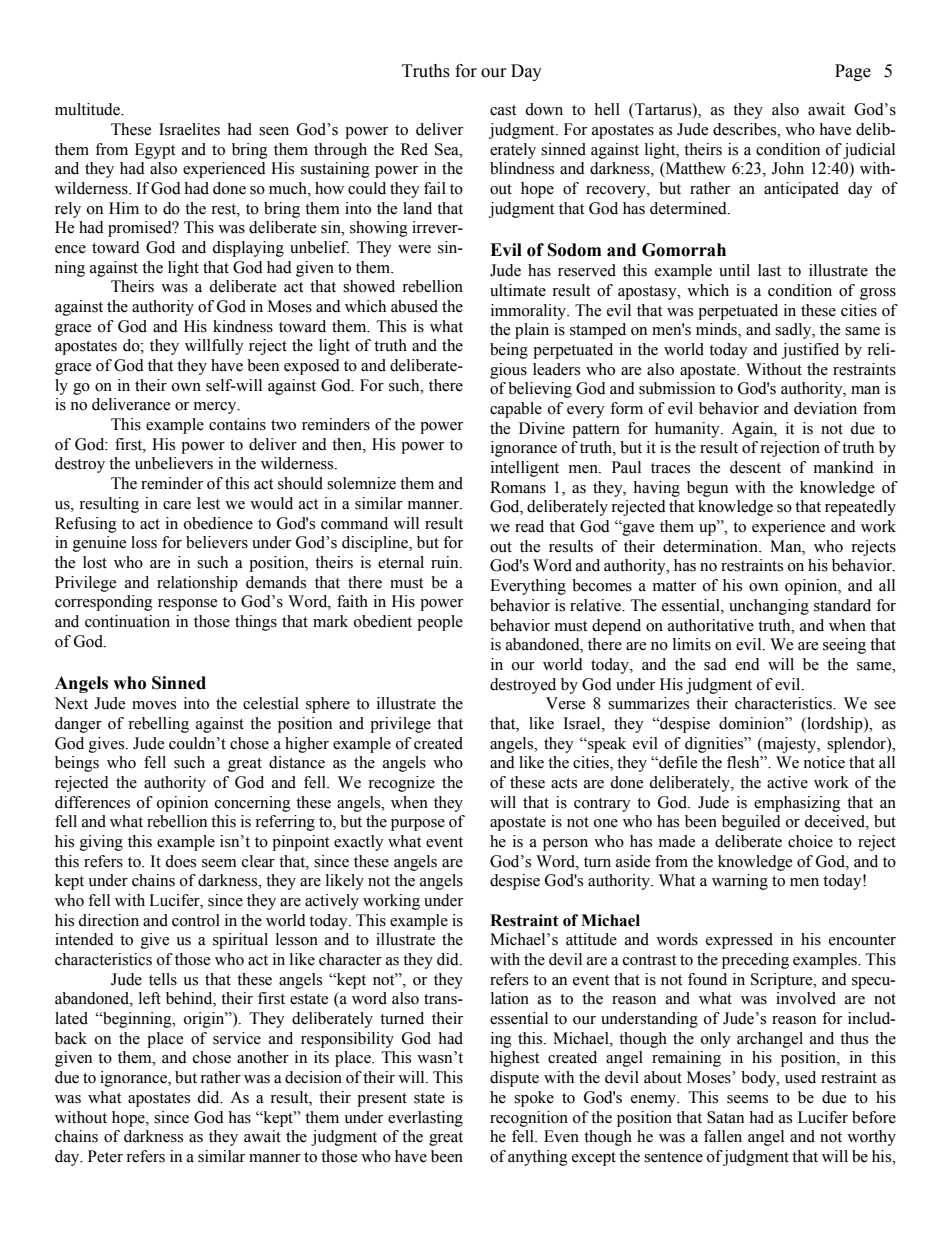 The image size is (952, 1233). What do you see at coordinates (853, 72) in the image?
I see `Page` at bounding box center [853, 72].
